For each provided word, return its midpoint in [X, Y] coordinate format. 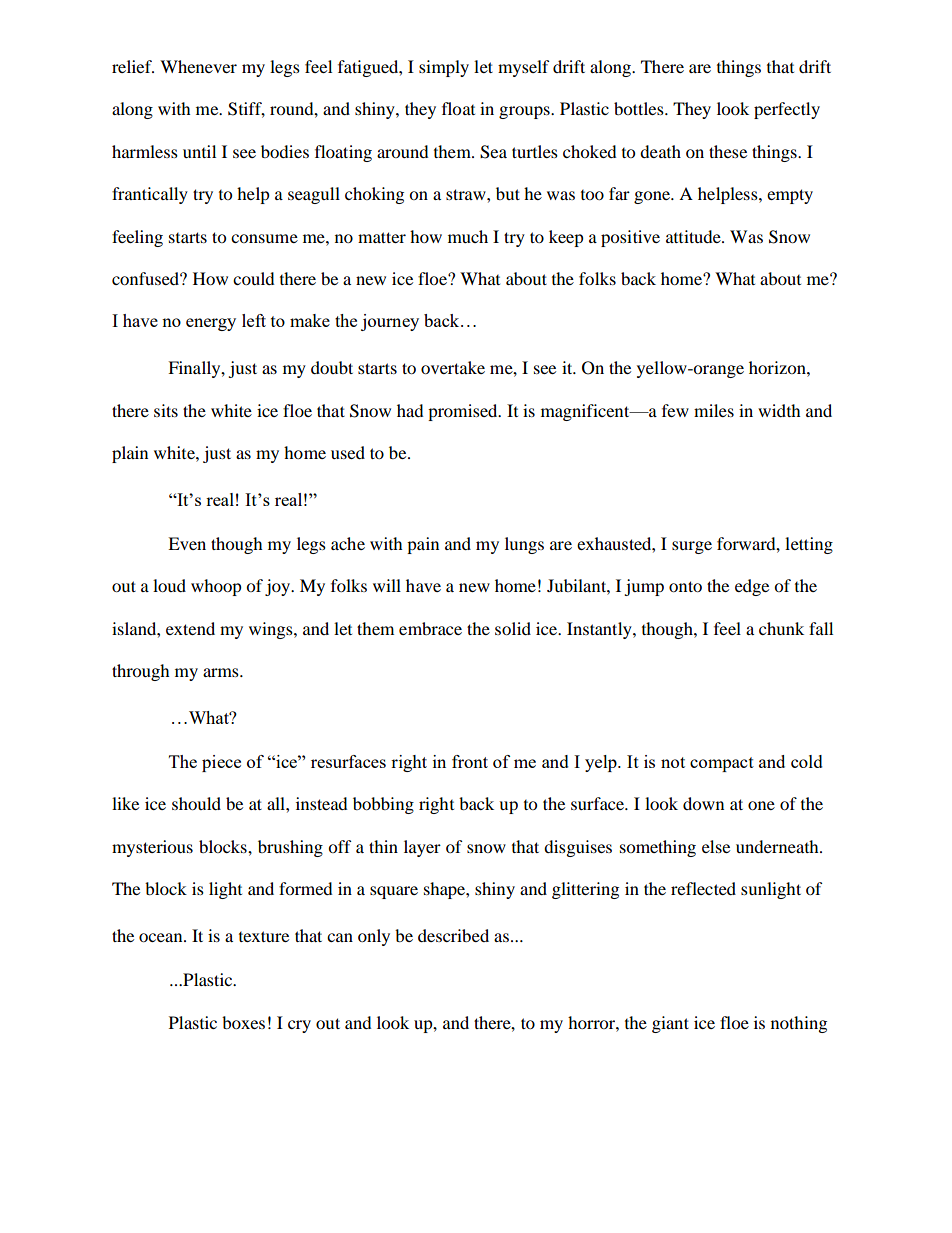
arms [222, 672]
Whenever [198, 66]
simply [444, 68]
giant [670, 1024]
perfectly [787, 110]
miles [714, 410]
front [470, 761]
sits [166, 410]
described [453, 935]
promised [464, 412]
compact [722, 764]
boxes [243, 1022]
